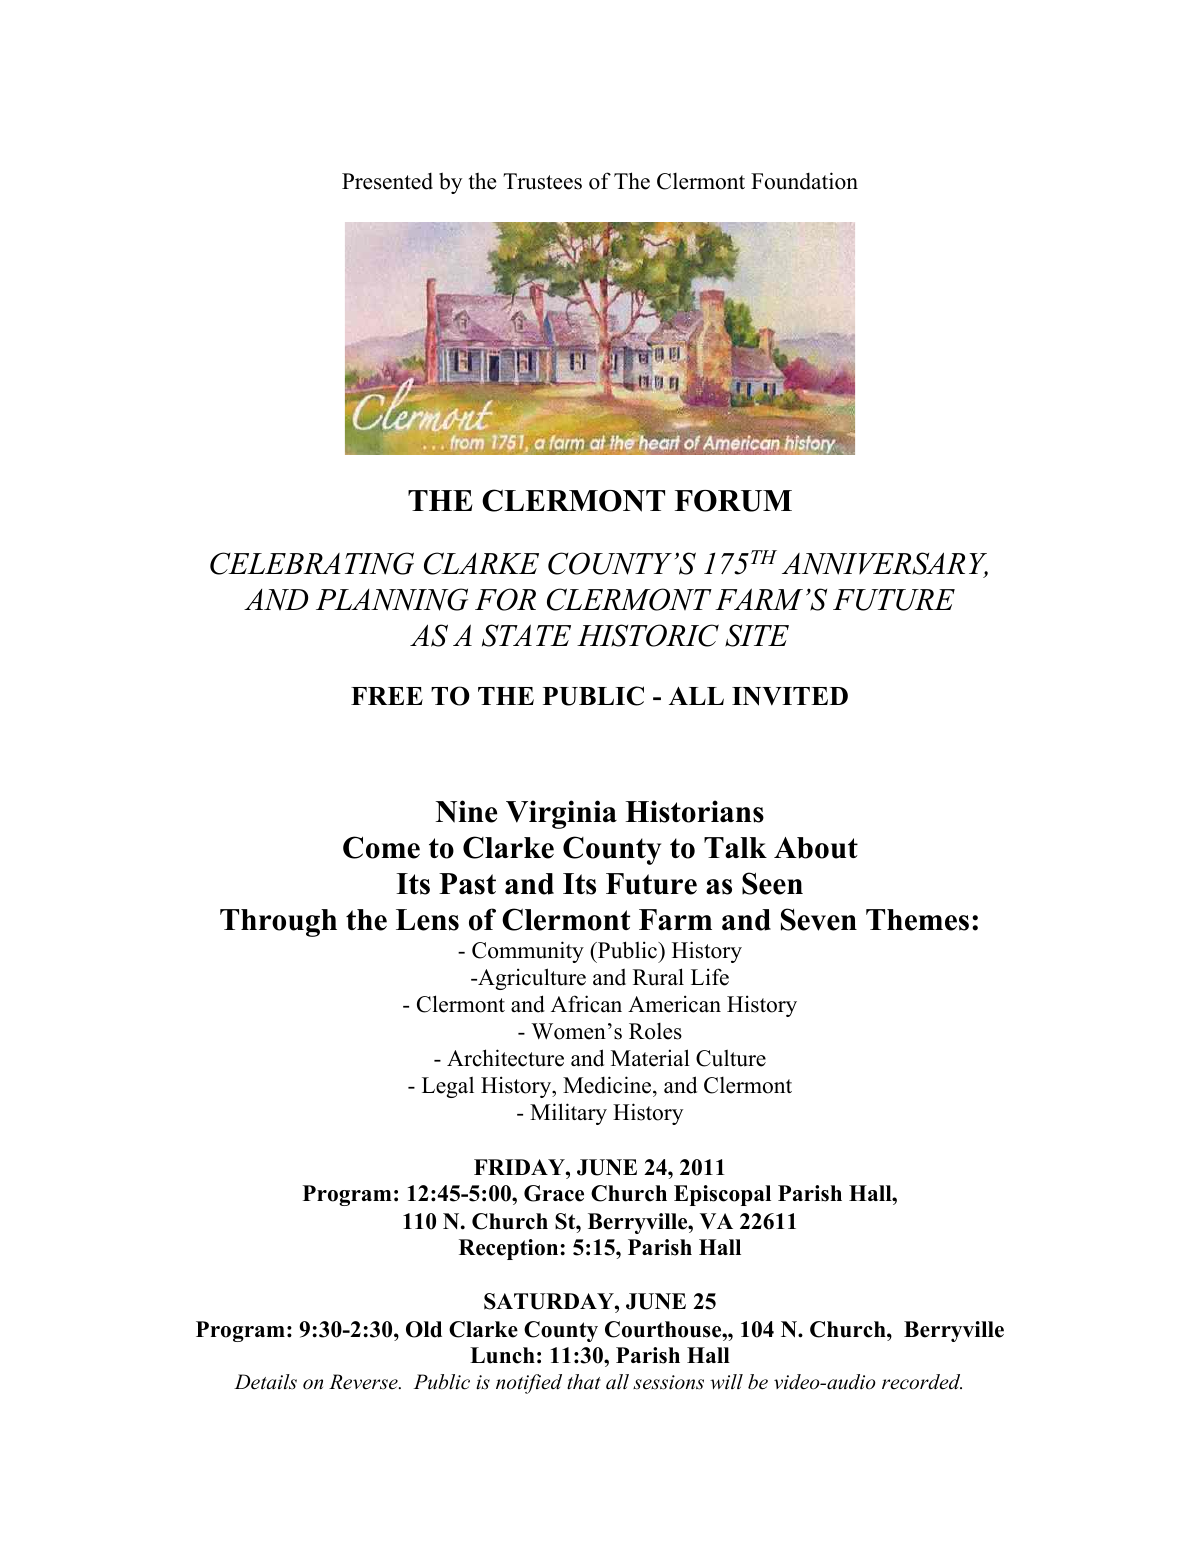  What do you see at coordinates (542, 181) in the screenshot?
I see `Trustees` at bounding box center [542, 181].
